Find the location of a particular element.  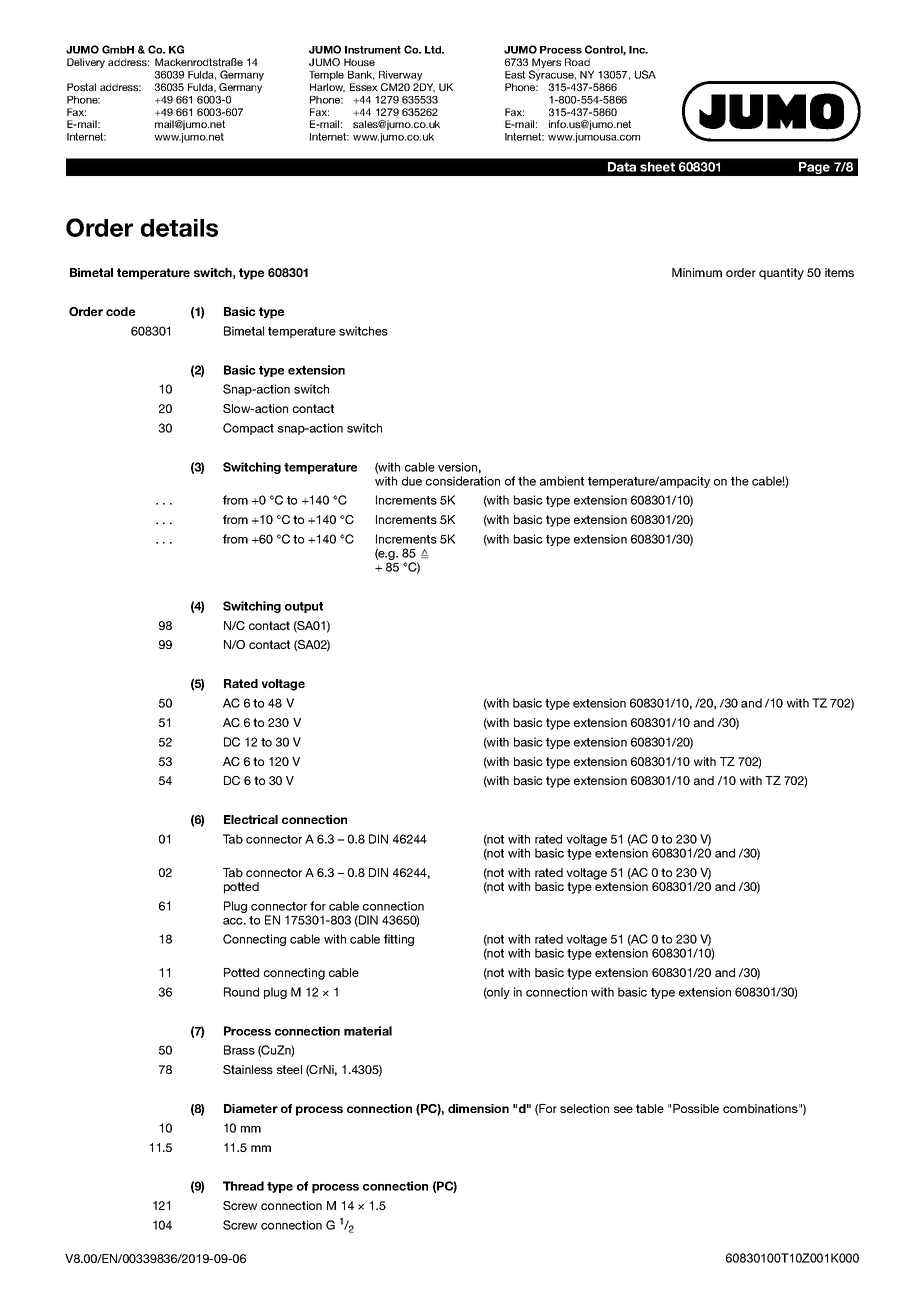

code is located at coordinates (120, 311).
